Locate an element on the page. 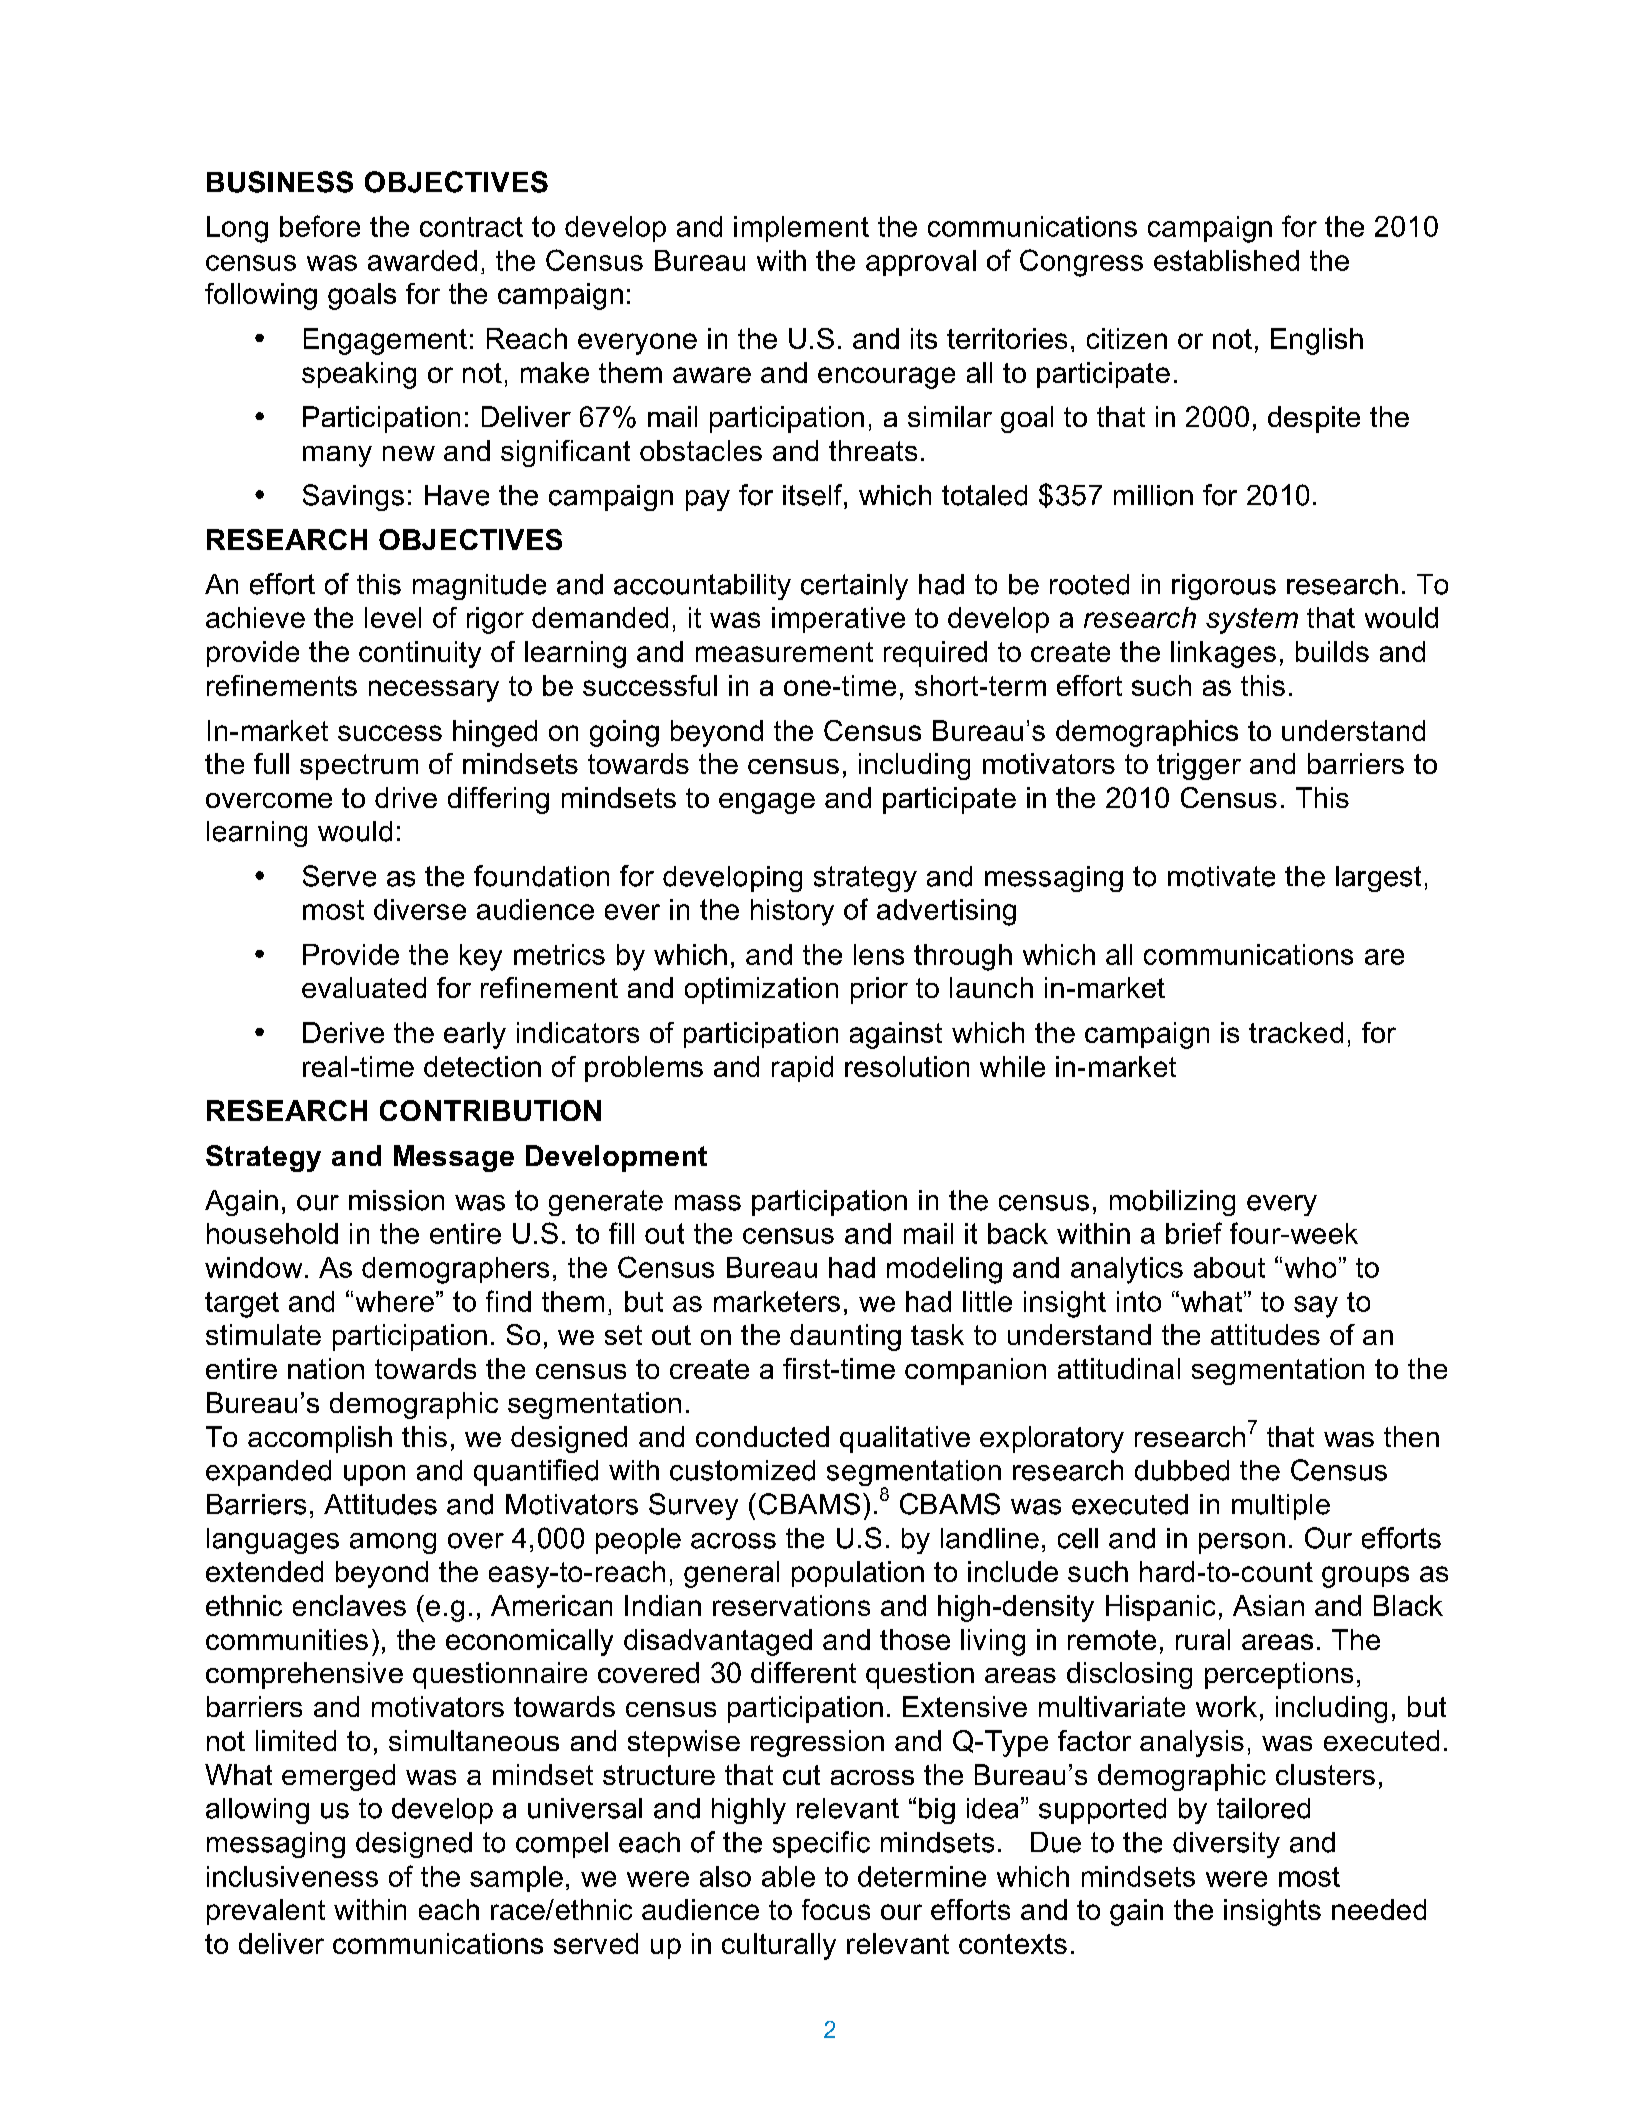 Image resolution: width=1636 pixels, height=2117 pixels. mission is located at coordinates (396, 1200).
